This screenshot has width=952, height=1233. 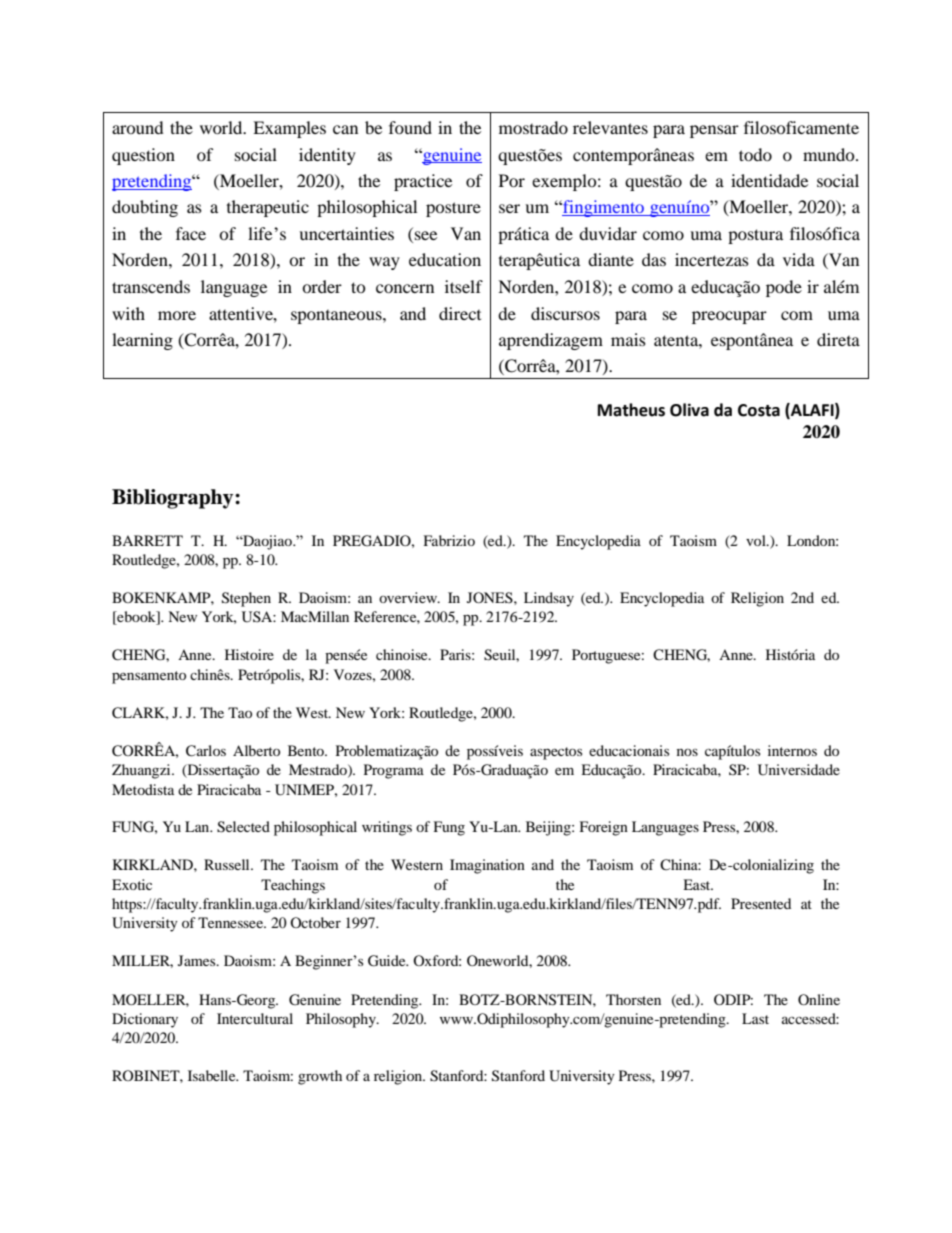 I want to click on Lindsay, so click(x=549, y=599).
